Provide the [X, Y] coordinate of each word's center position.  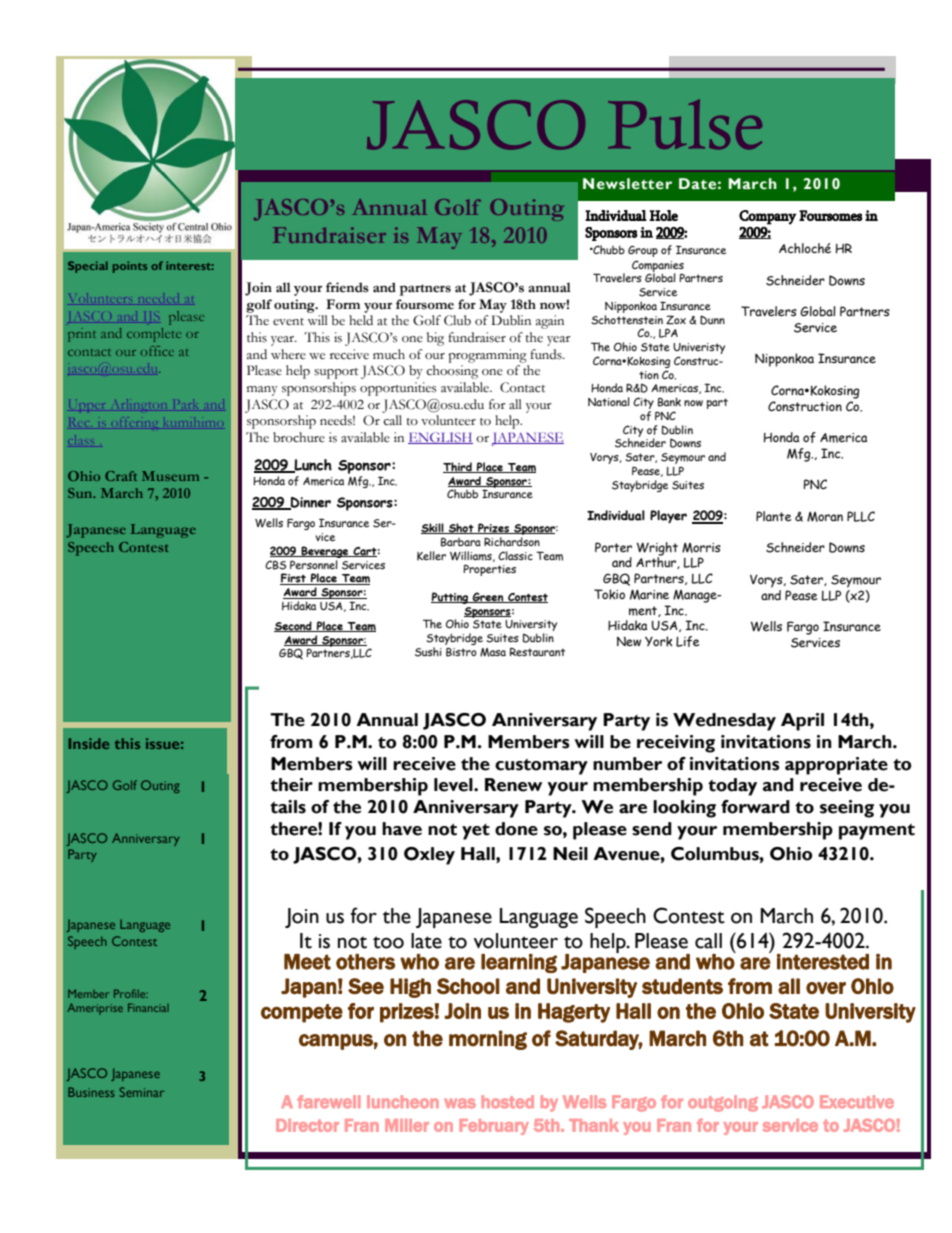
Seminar [142, 1092]
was [460, 1103]
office [157, 351]
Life [688, 641]
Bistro [461, 652]
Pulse [685, 124]
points [130, 267]
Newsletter [627, 184]
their [291, 785]
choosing [452, 372]
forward [755, 807]
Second [294, 626]
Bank [669, 402]
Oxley [429, 856]
